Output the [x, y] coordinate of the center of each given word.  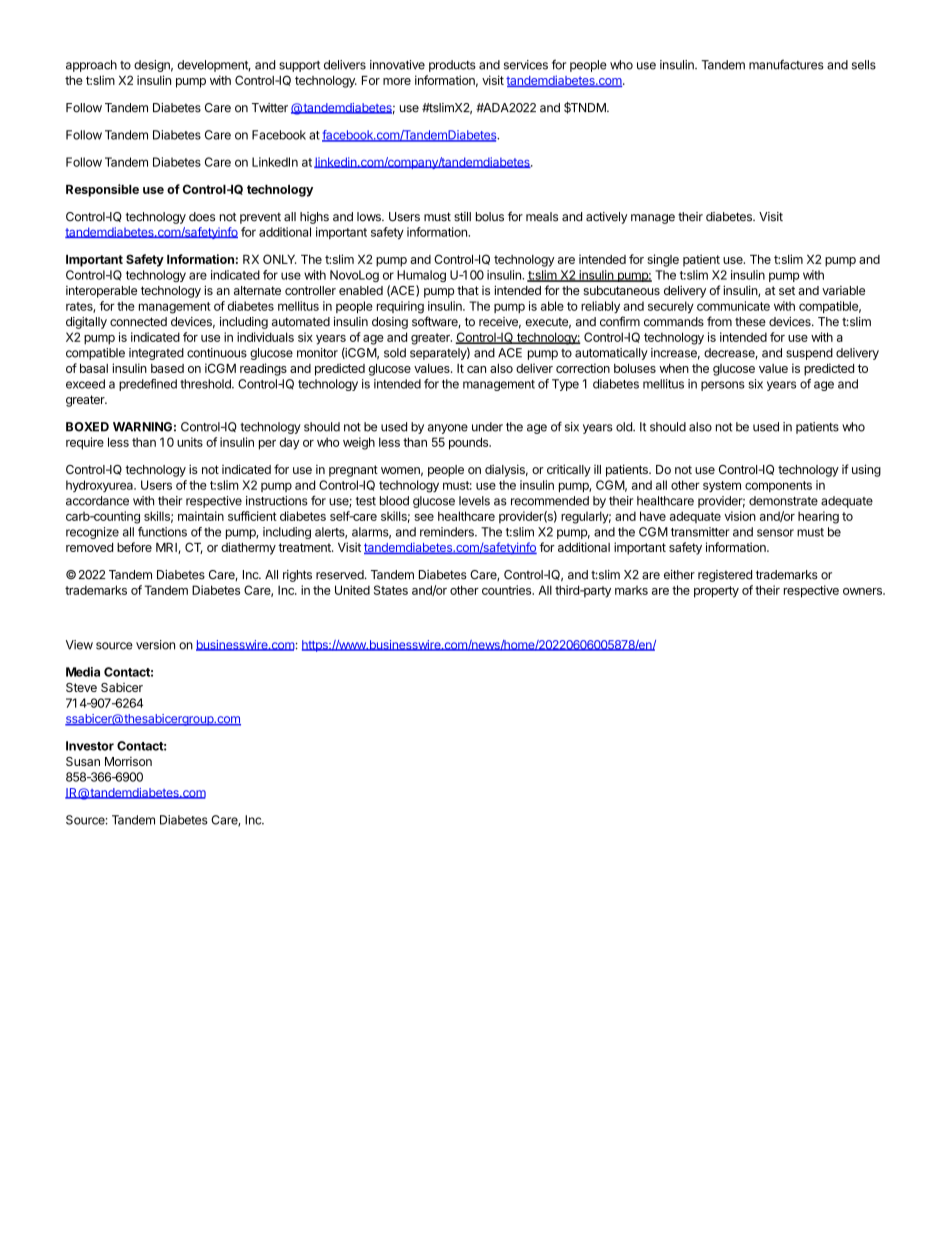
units [190, 442]
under [487, 427]
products [452, 66]
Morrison [128, 761]
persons [723, 386]
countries [508, 590]
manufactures [786, 65]
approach [91, 66]
